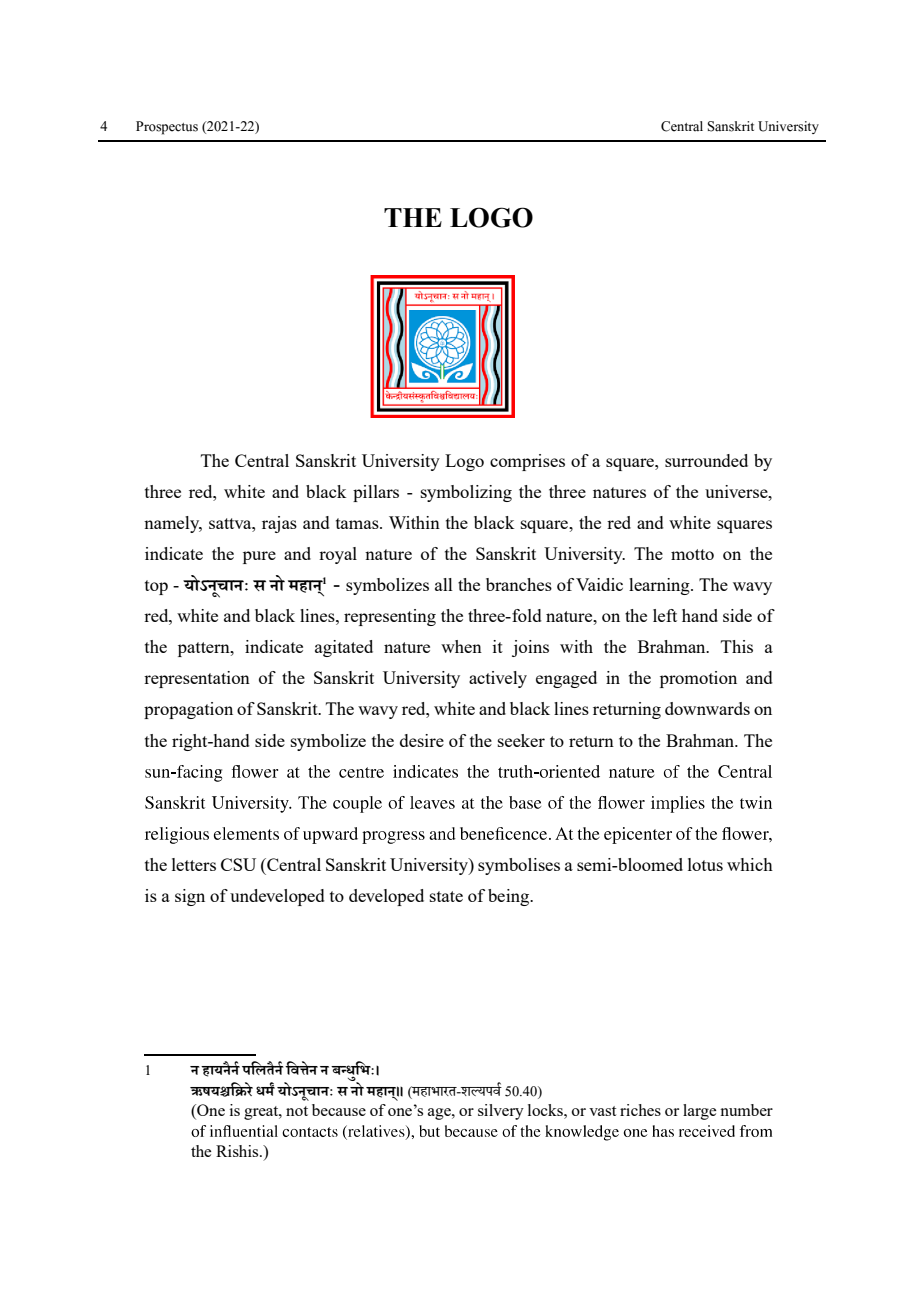  Describe the element at coordinates (527, 462) in the document. I see `comprises` at that location.
